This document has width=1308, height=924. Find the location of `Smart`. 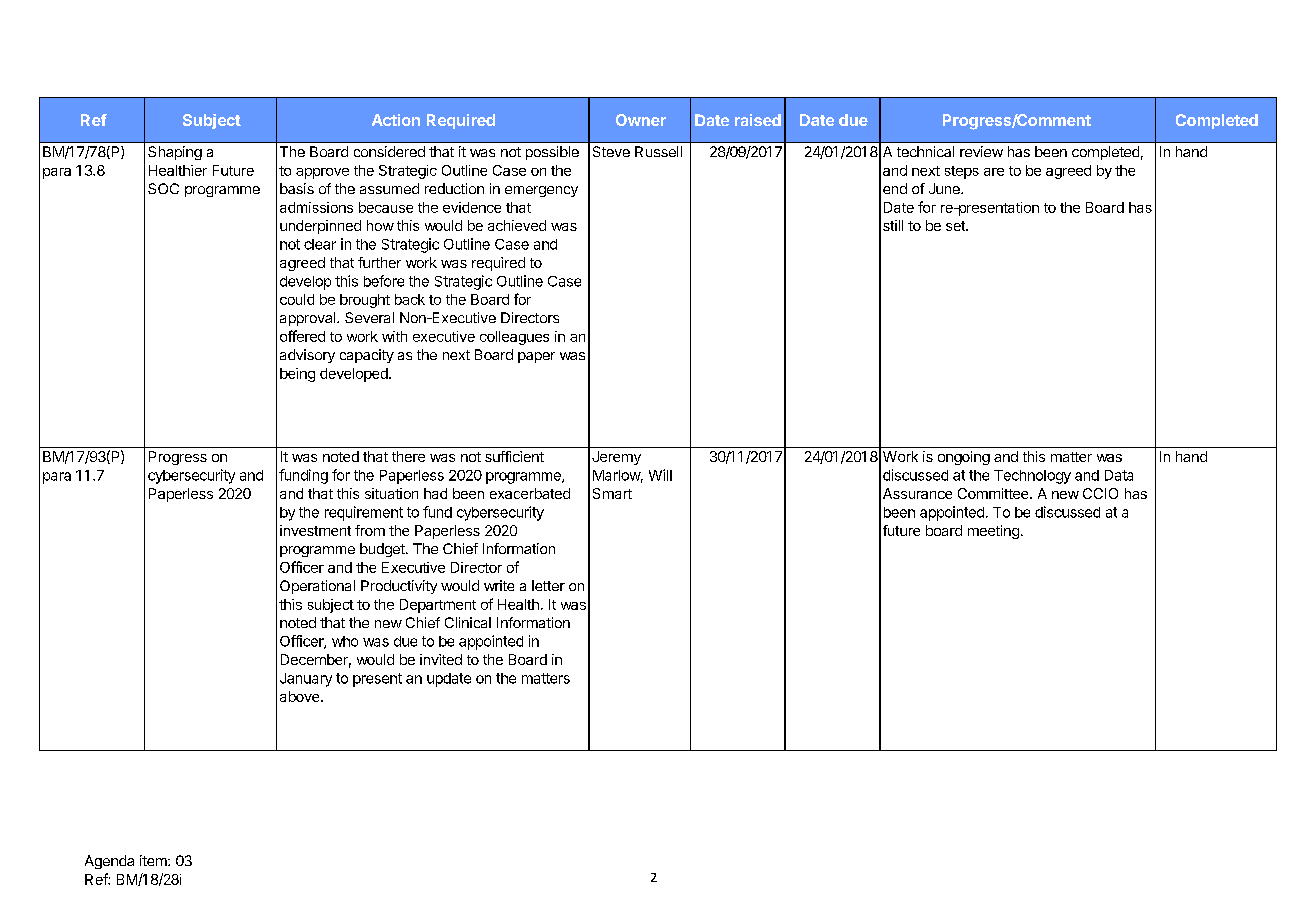

Smart is located at coordinates (612, 493).
